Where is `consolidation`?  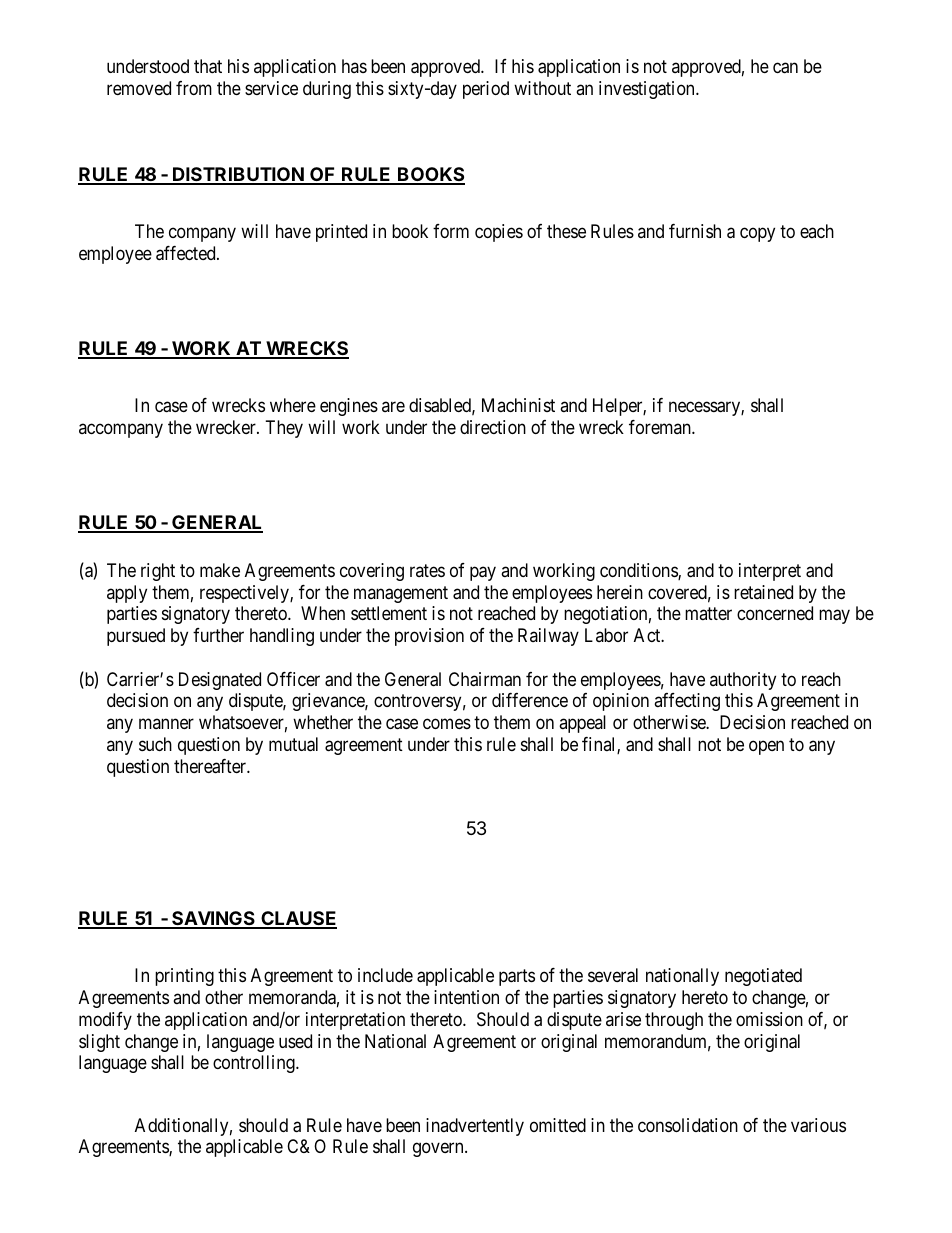 consolidation is located at coordinates (688, 1125).
